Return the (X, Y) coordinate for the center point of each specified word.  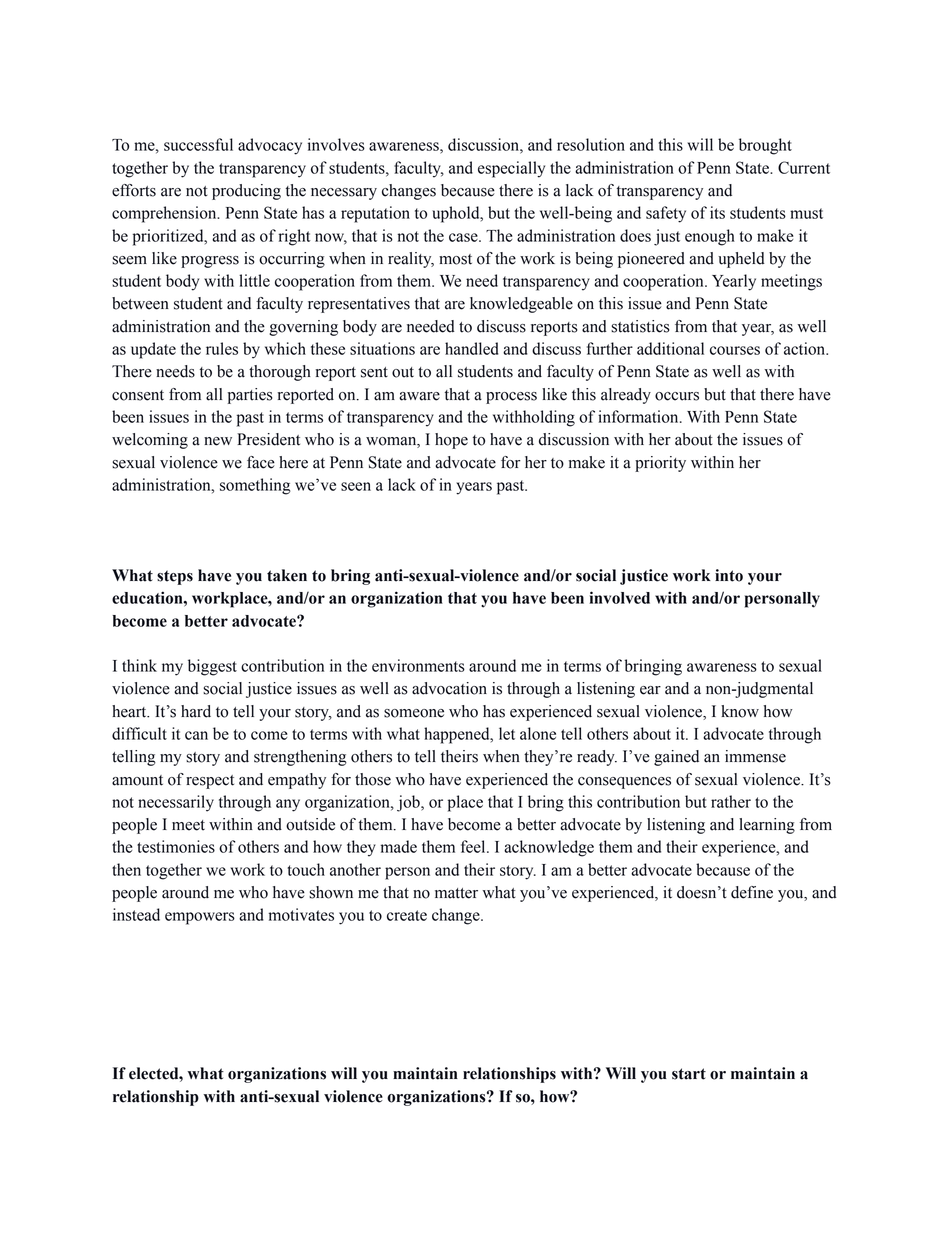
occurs (677, 396)
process (511, 398)
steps (175, 577)
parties (250, 396)
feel (474, 846)
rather (731, 801)
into (729, 575)
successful (198, 144)
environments (418, 665)
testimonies (176, 846)
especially (511, 169)
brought (765, 146)
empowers (200, 918)
